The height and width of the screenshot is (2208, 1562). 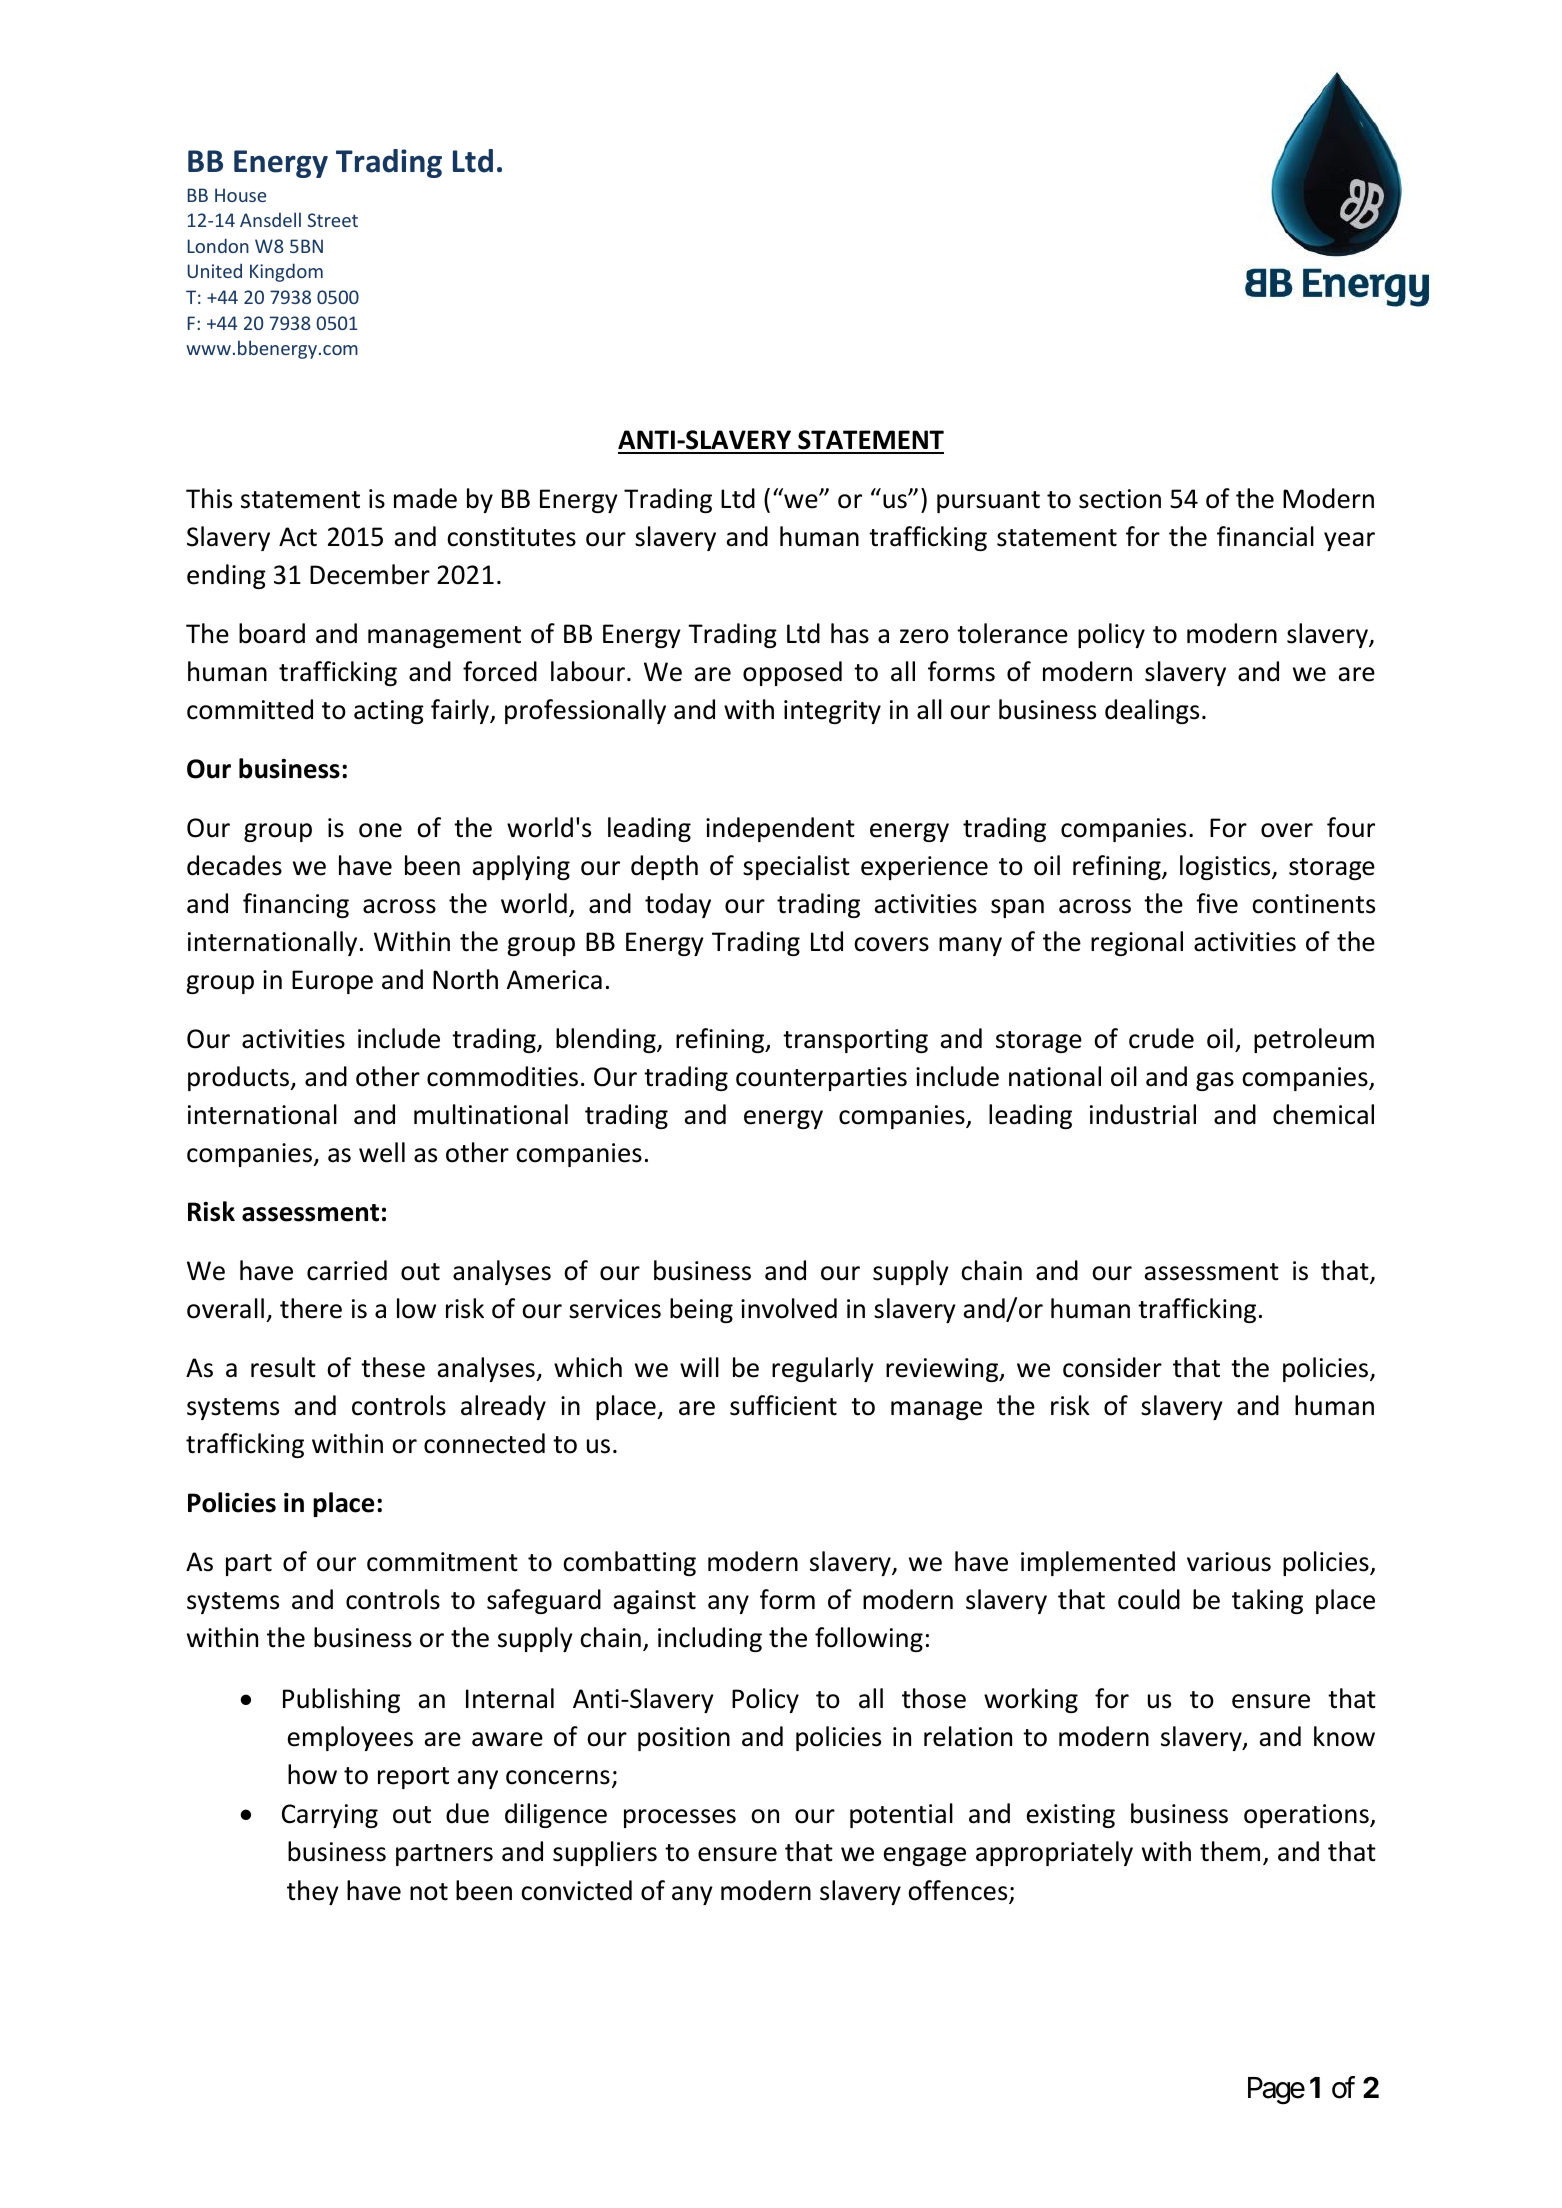 I want to click on section, so click(x=1120, y=499).
